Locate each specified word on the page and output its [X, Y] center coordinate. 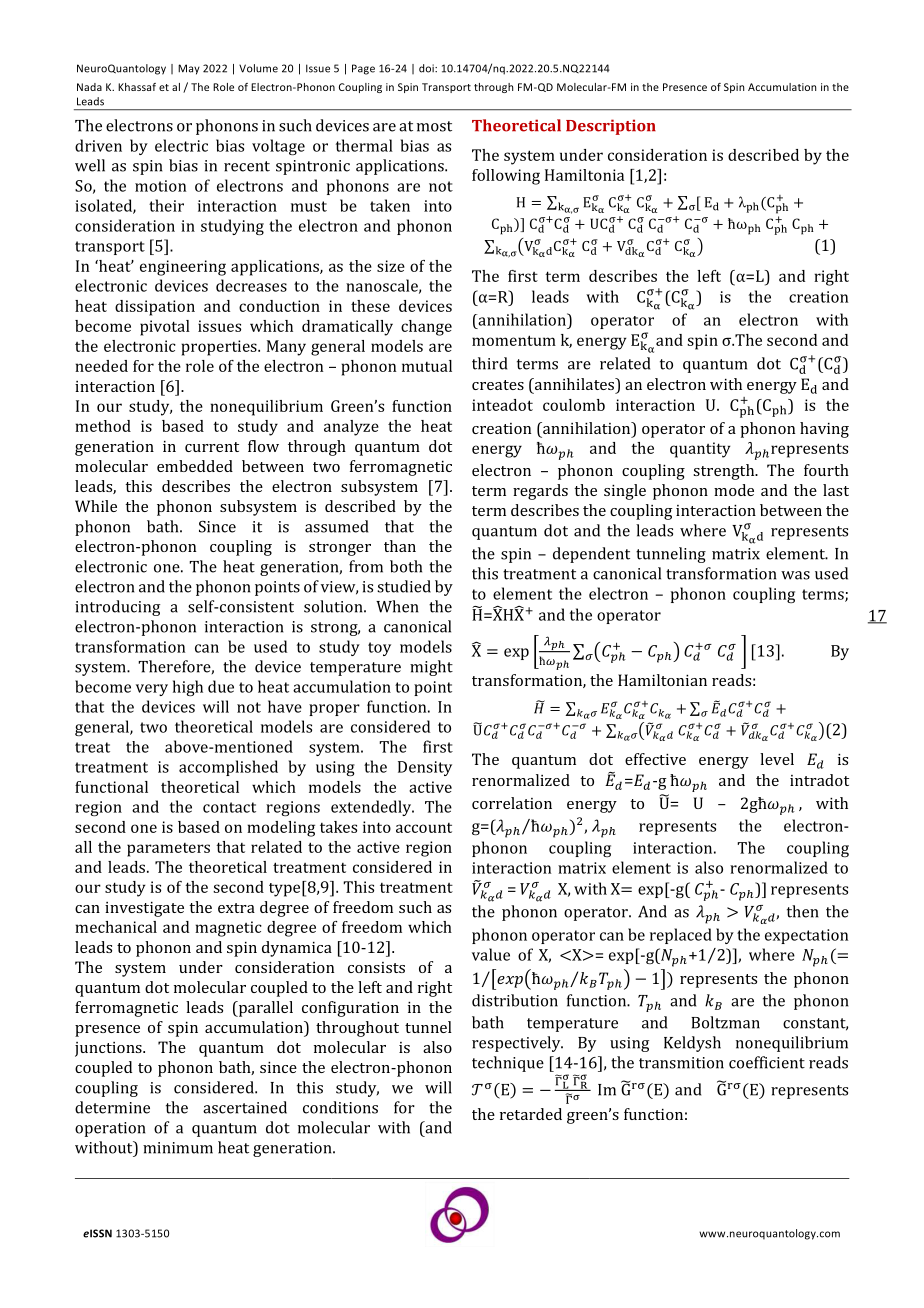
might [431, 668]
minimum [178, 1148]
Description [611, 127]
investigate [144, 909]
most [434, 126]
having [824, 430]
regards [540, 492]
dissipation [155, 308]
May [189, 69]
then [802, 911]
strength [725, 472]
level [777, 759]
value [491, 954]
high [188, 688]
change [426, 328]
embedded [195, 466]
